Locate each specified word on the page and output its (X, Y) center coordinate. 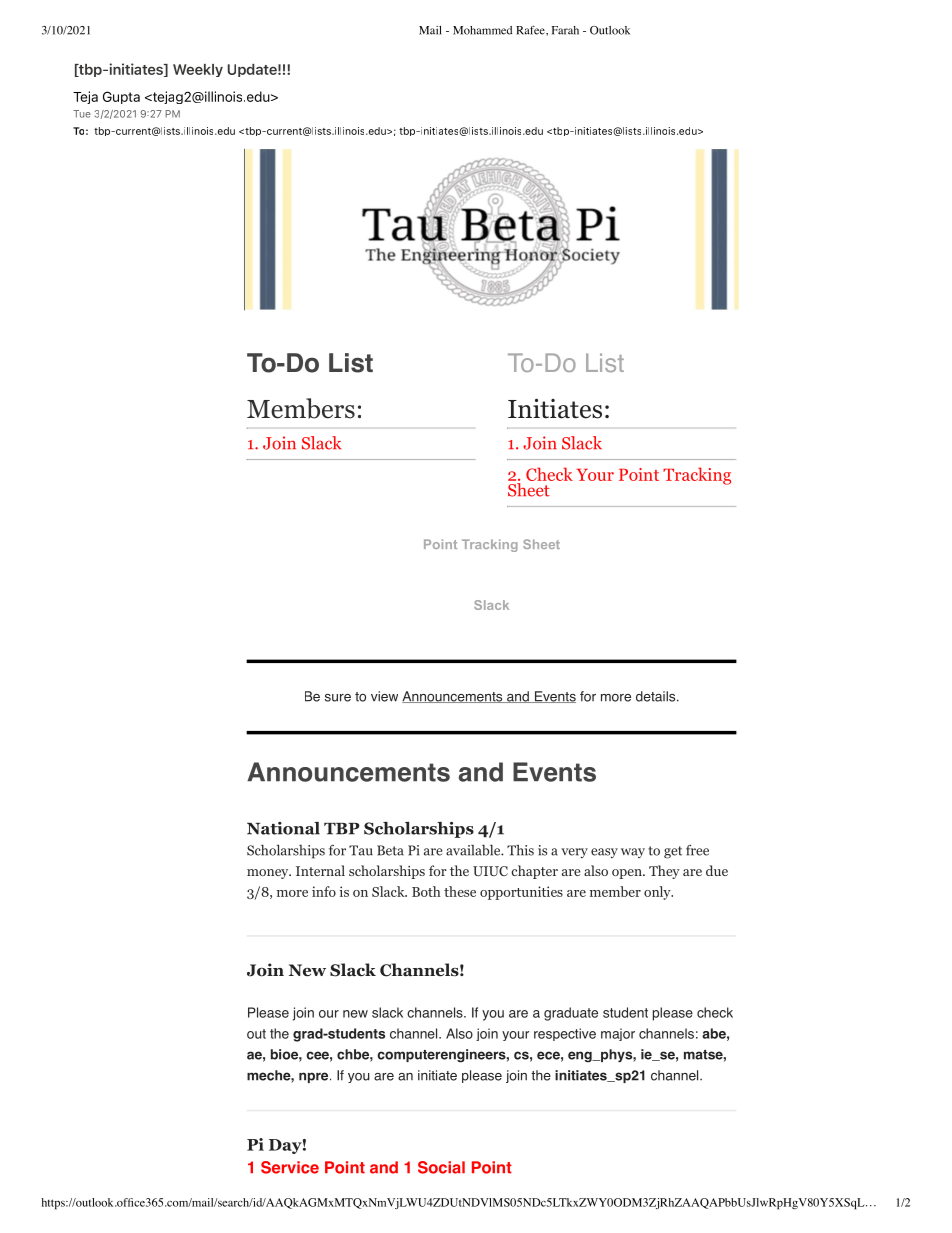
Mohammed (482, 30)
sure (338, 698)
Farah (565, 30)
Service (290, 1167)
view (384, 696)
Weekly (198, 70)
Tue (82, 114)
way (633, 853)
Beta (390, 850)
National (283, 828)
